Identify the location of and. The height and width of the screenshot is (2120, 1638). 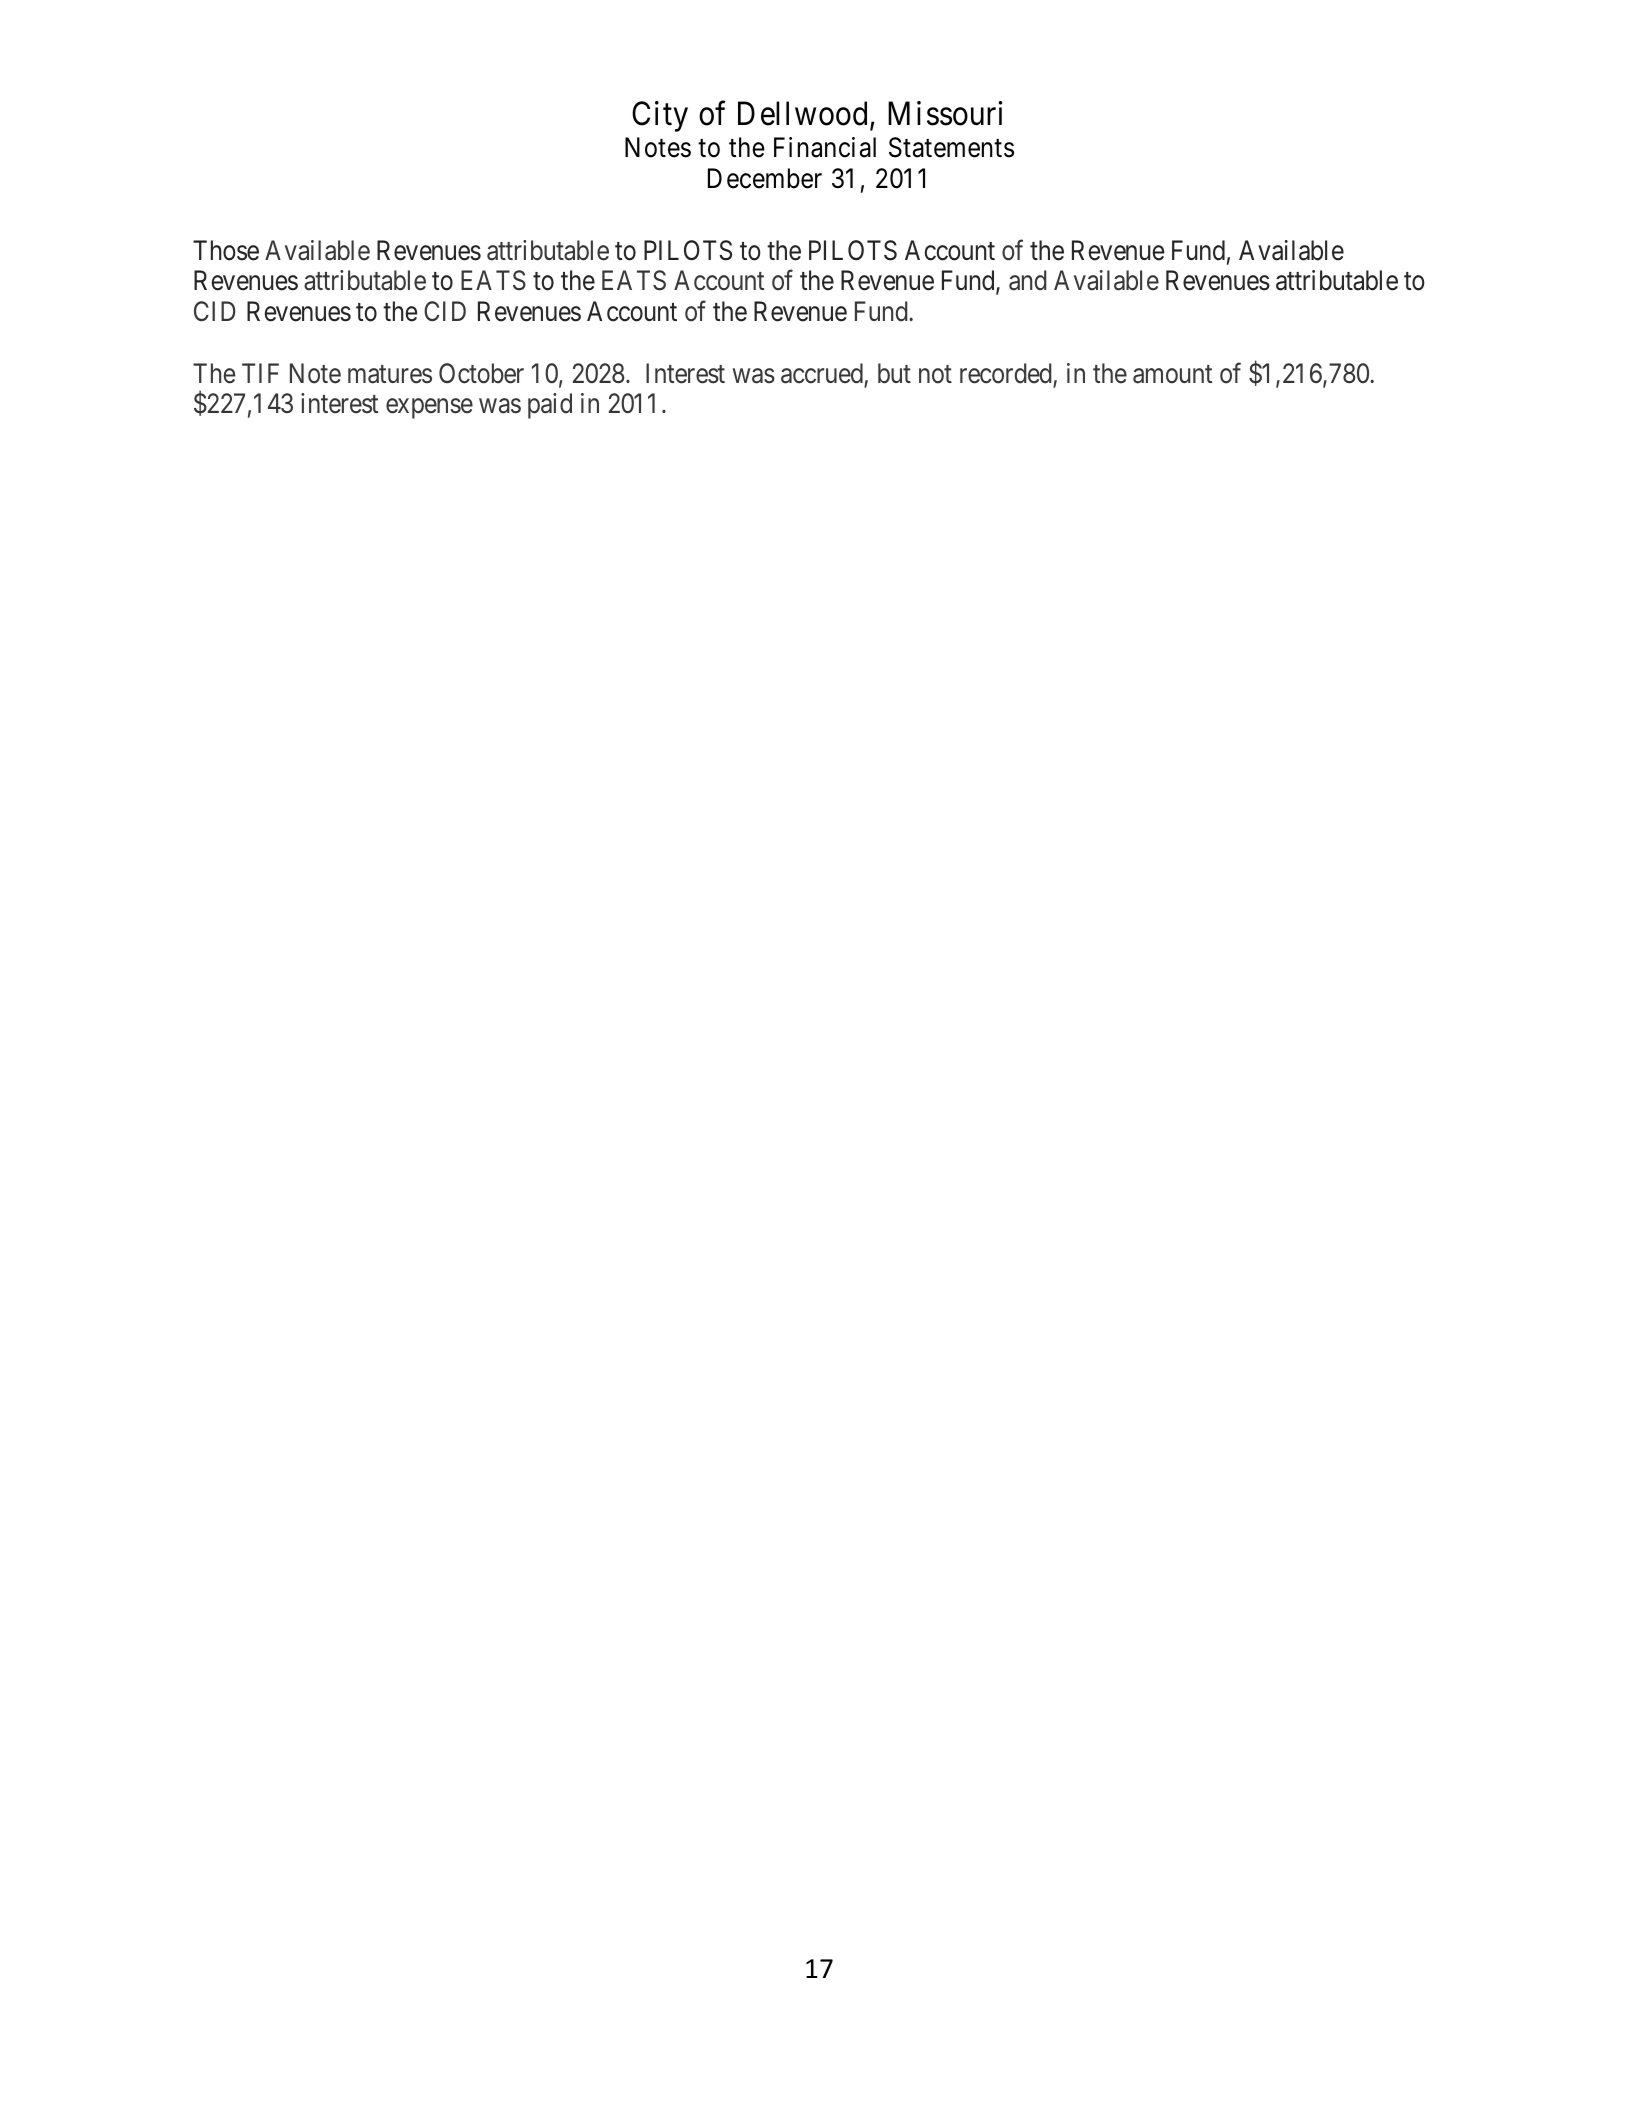
(1028, 280).
